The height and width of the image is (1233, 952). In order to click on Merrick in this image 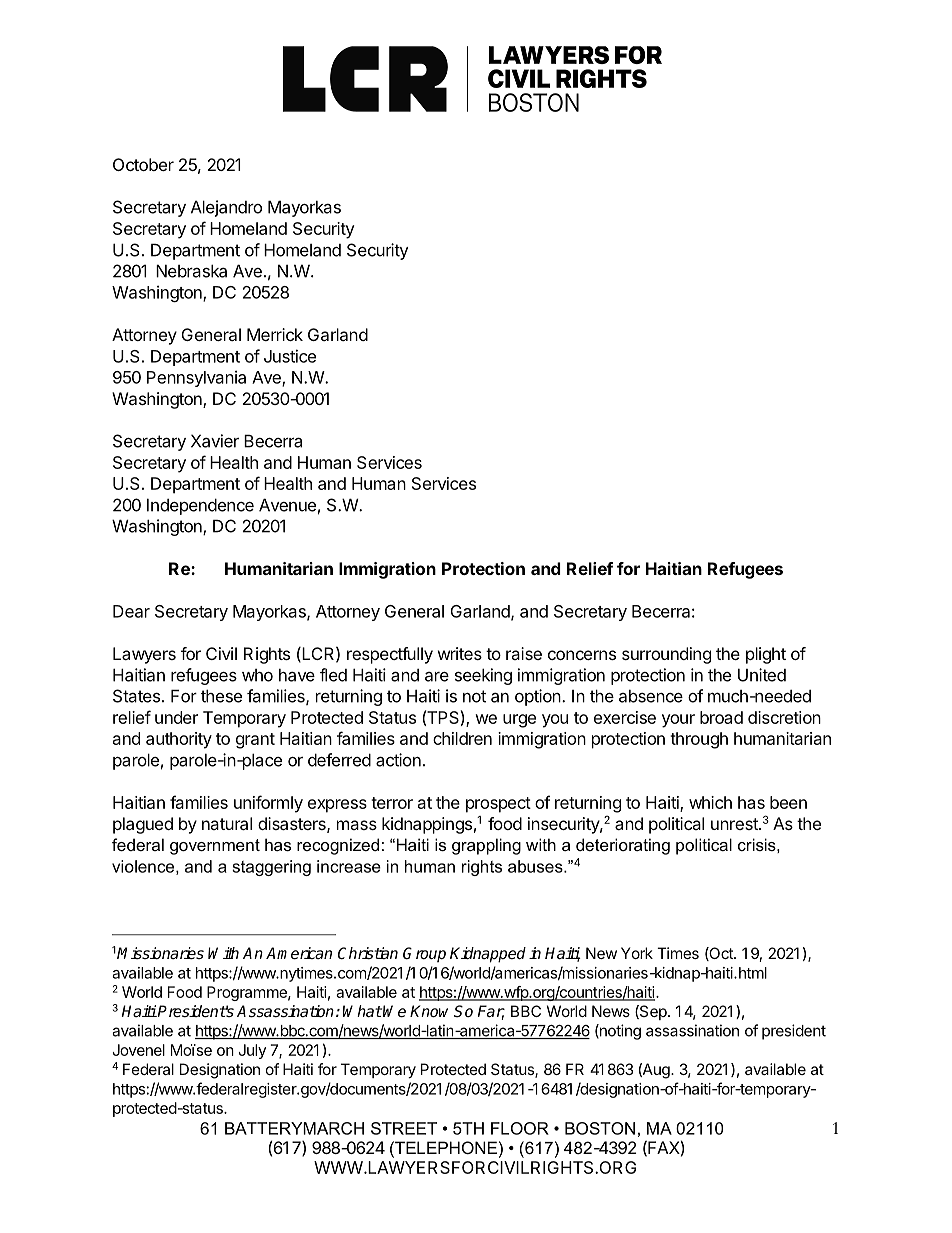, I will do `click(275, 334)`.
